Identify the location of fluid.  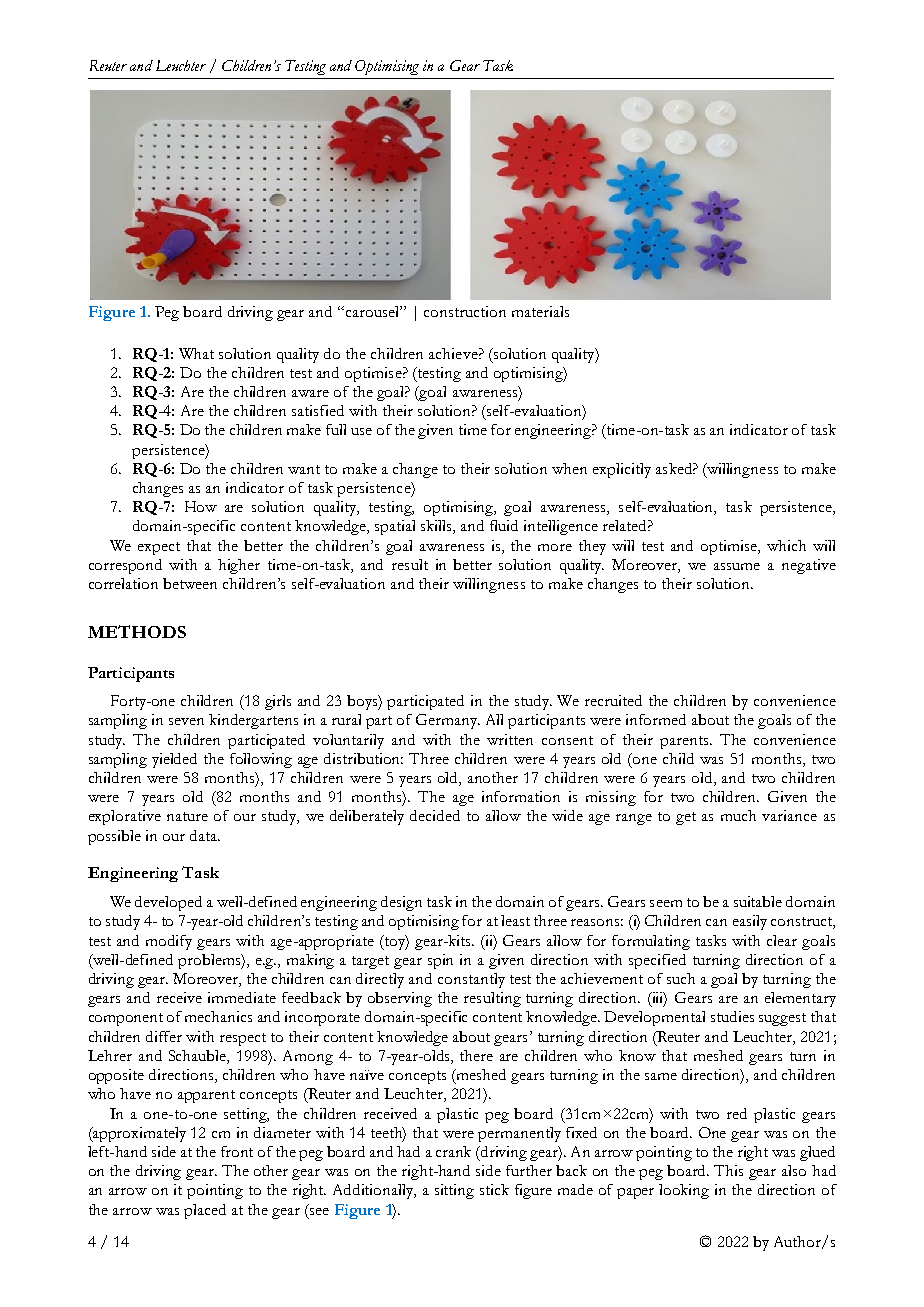
(504, 525).
